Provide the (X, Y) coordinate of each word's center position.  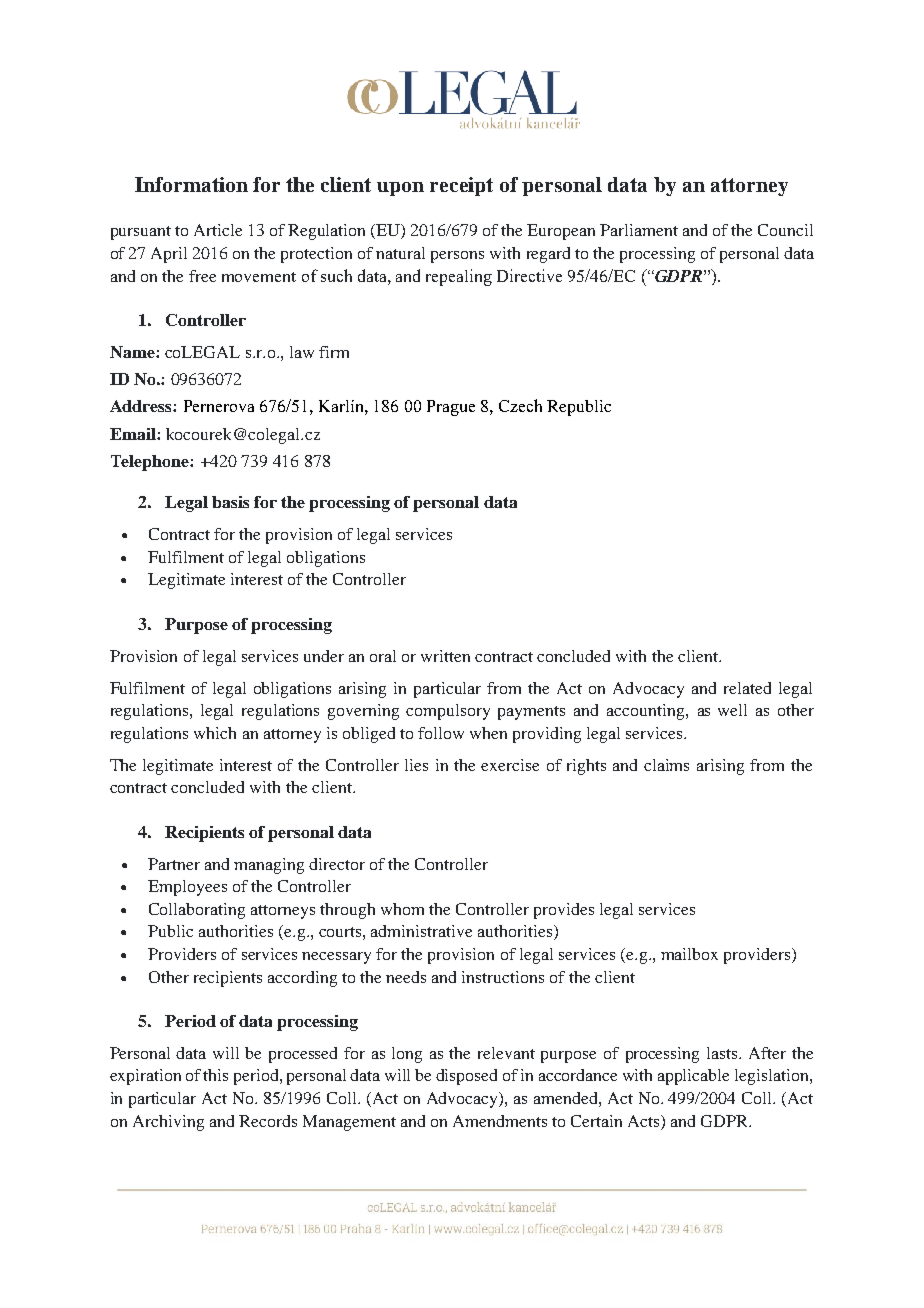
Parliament (639, 230)
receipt (461, 186)
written (445, 656)
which (215, 733)
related (747, 688)
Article (218, 230)
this (215, 1075)
